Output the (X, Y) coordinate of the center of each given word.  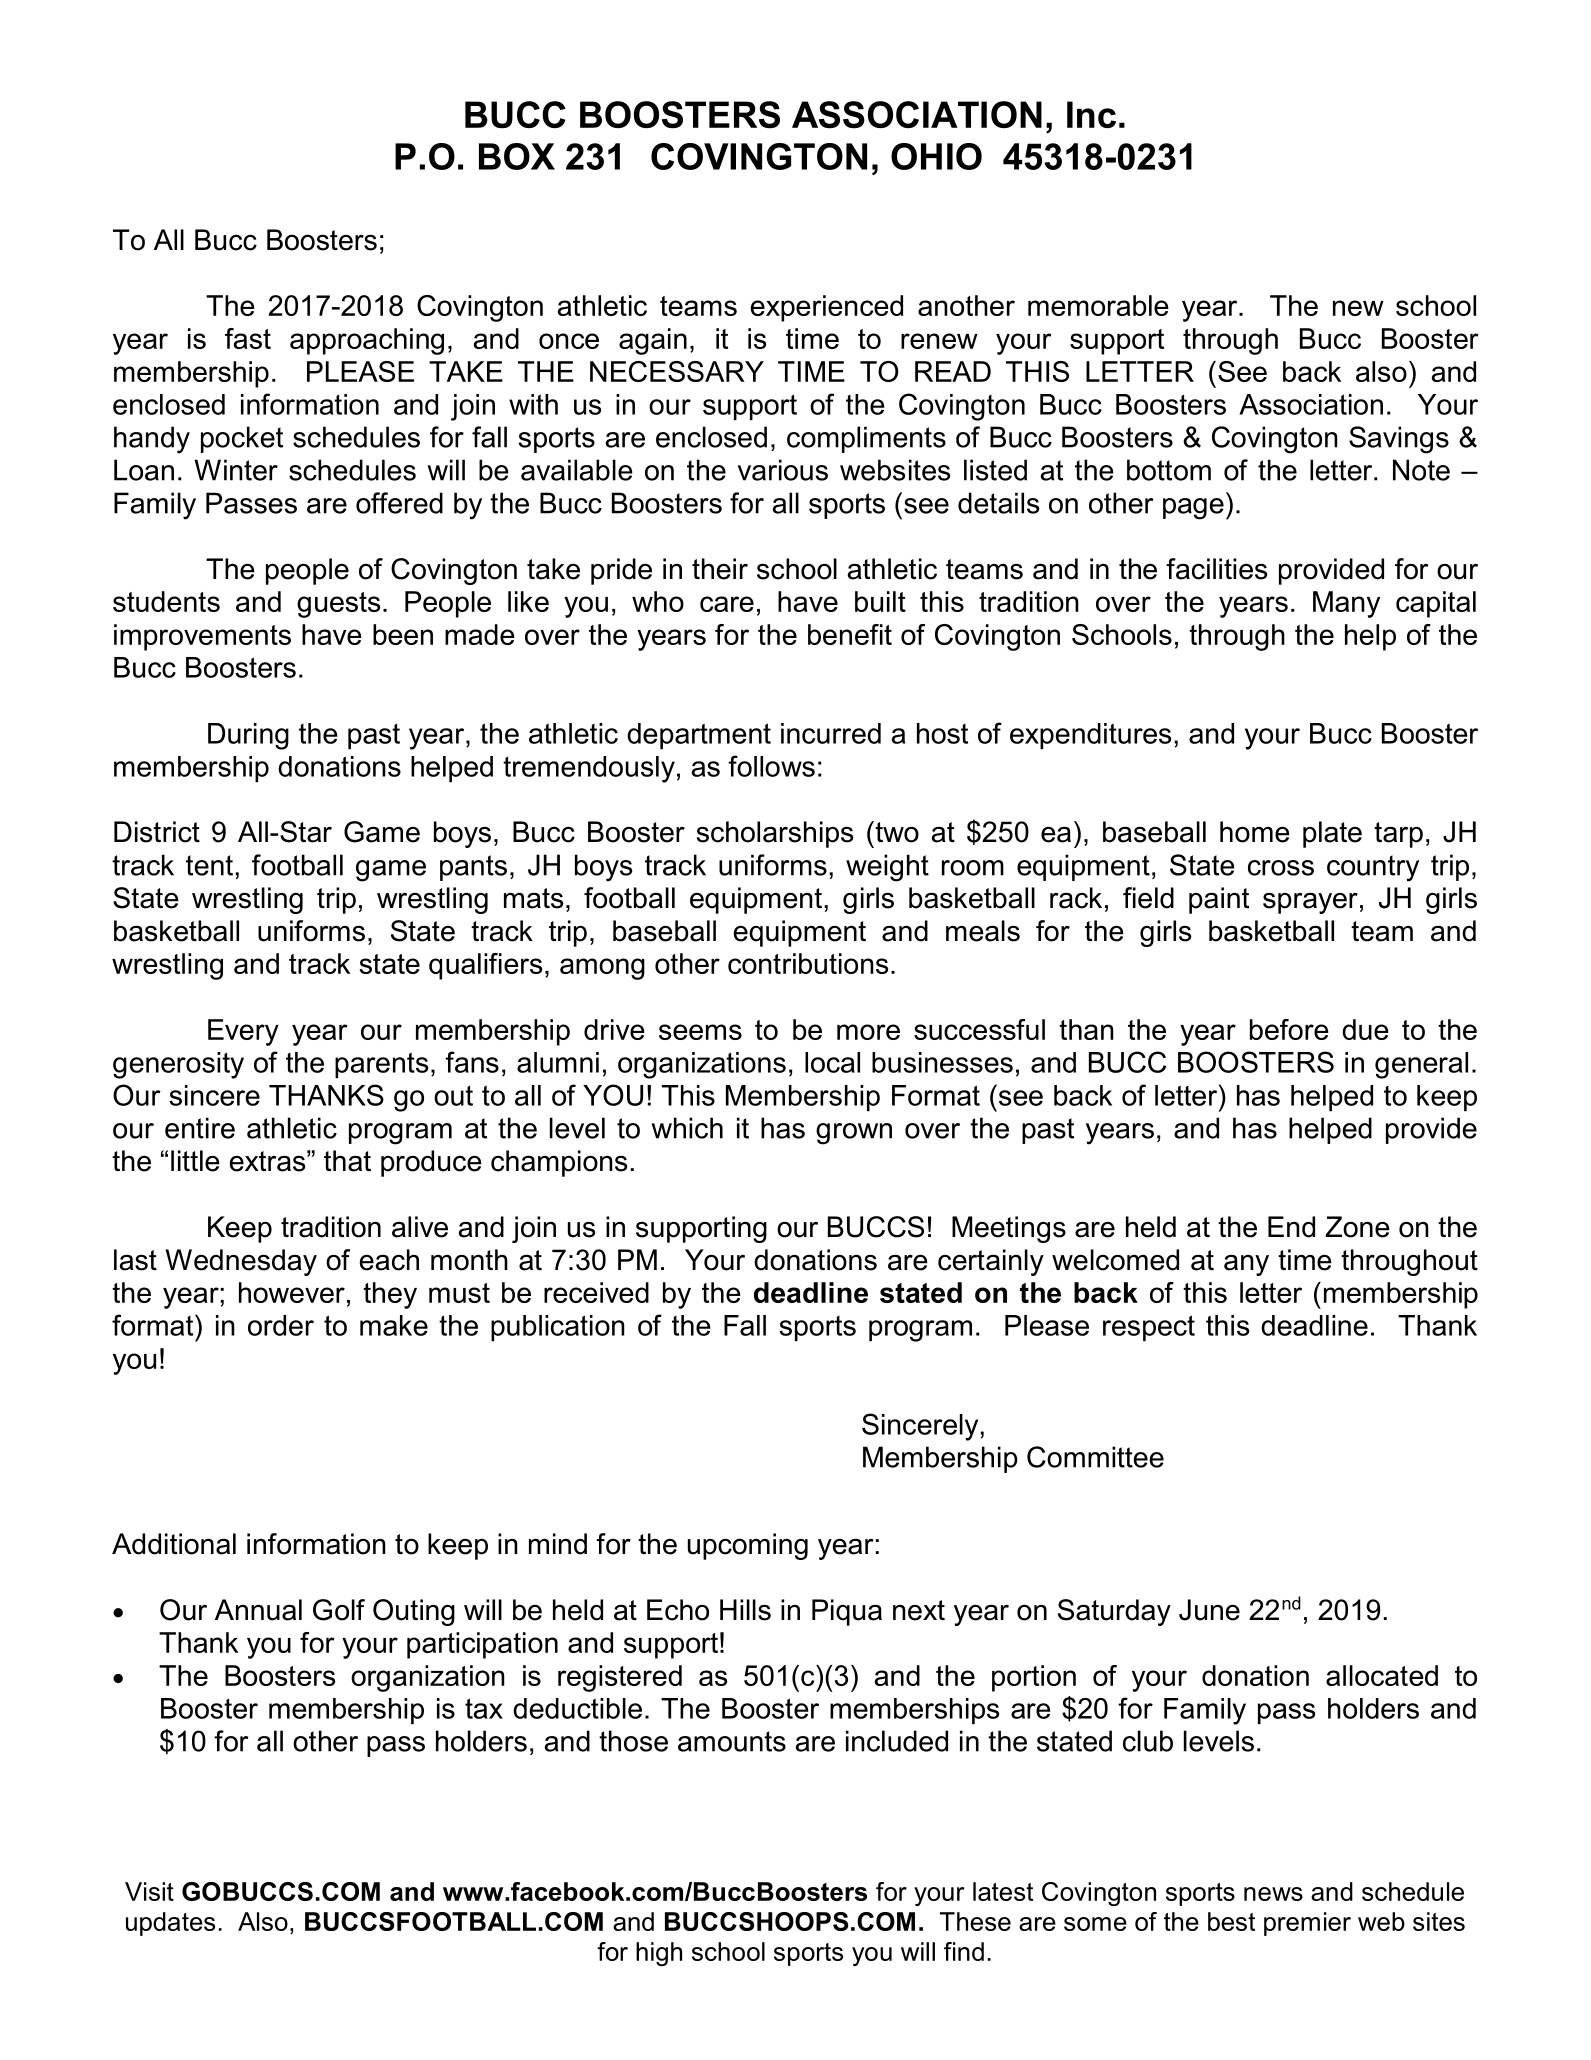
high (659, 1954)
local (832, 1062)
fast (248, 338)
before (1289, 1029)
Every (243, 1032)
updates (170, 1924)
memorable (1098, 305)
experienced (827, 308)
